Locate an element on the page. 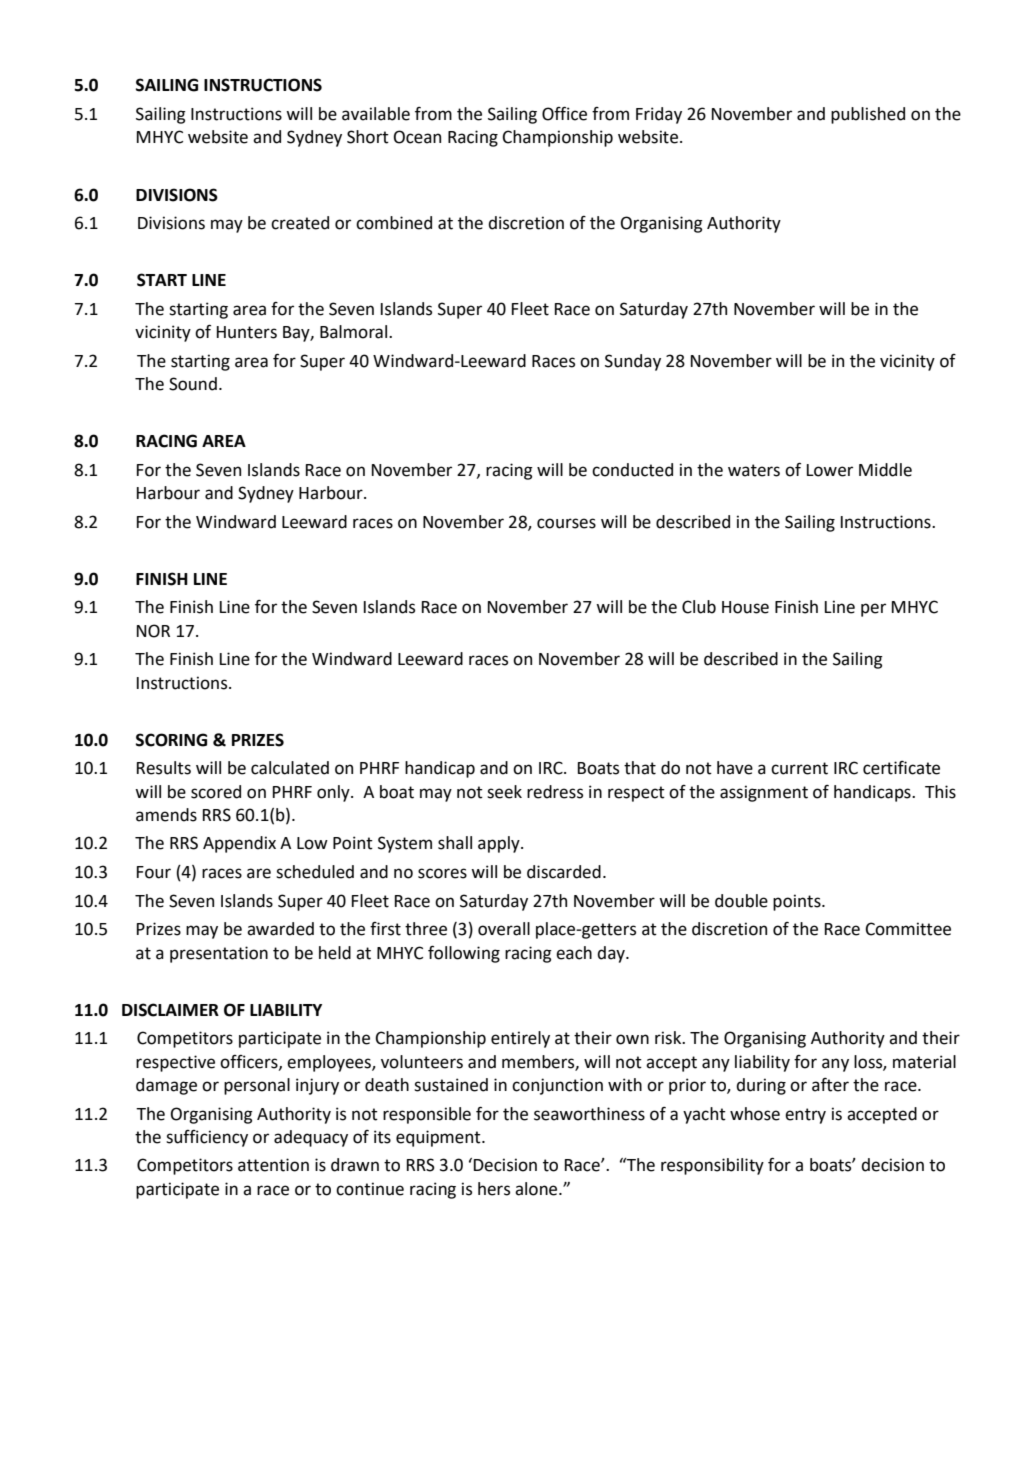 The width and height of the page is (1035, 1464). published is located at coordinates (868, 115).
